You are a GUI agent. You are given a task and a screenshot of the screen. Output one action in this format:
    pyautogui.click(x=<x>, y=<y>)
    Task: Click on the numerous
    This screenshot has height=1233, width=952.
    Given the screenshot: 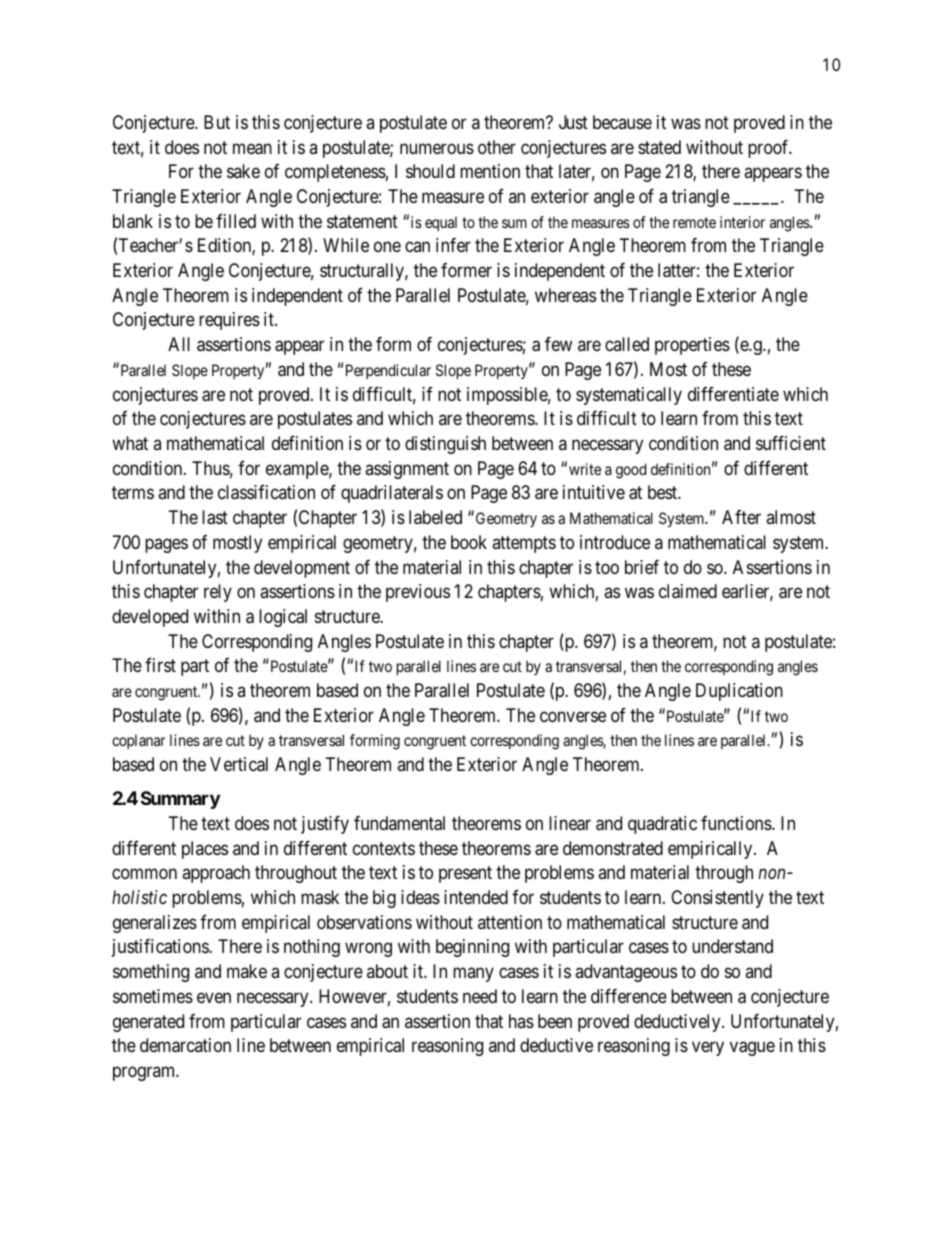 What is the action you would take?
    pyautogui.click(x=437, y=148)
